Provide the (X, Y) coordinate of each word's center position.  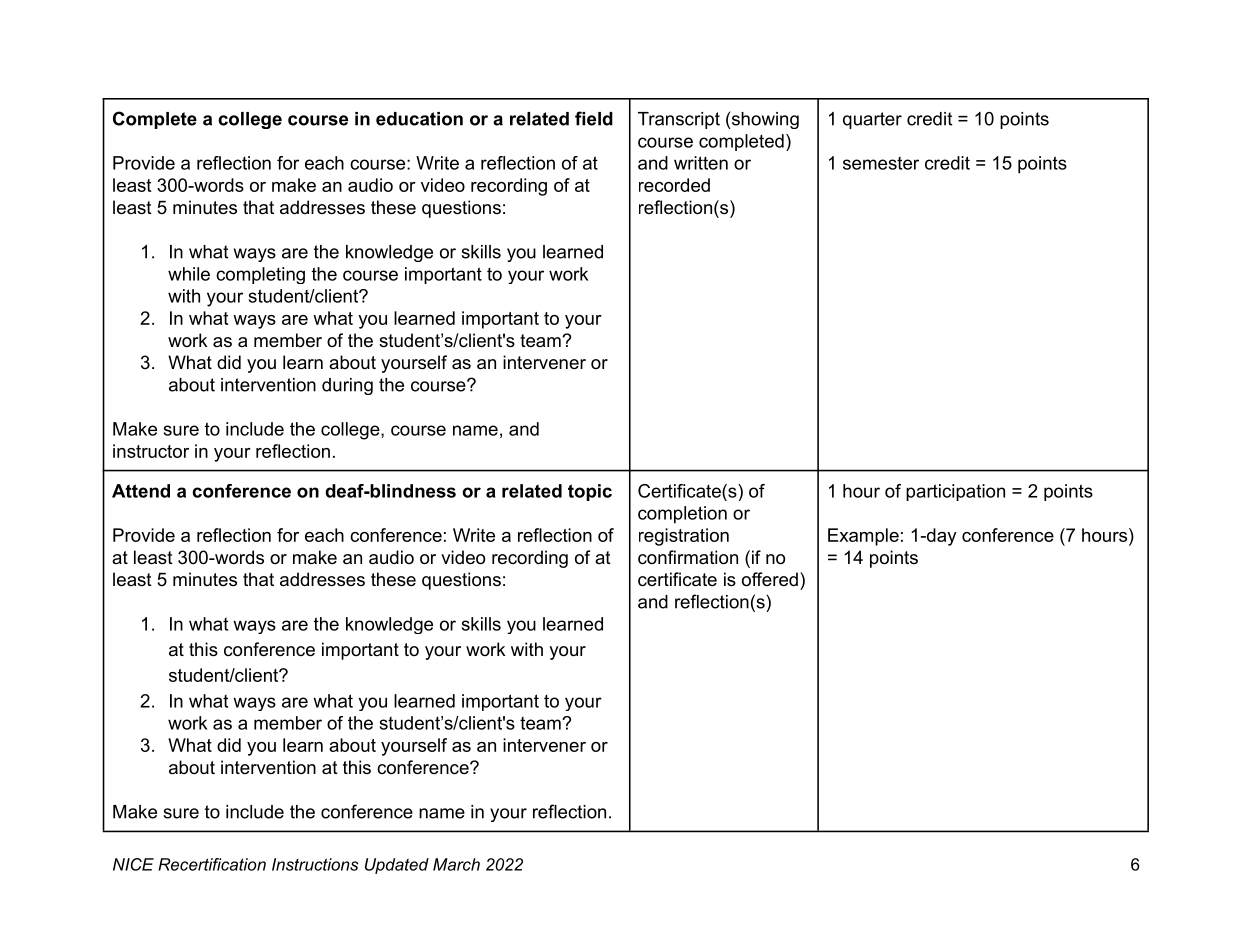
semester (881, 163)
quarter (872, 120)
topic (590, 492)
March (456, 864)
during (347, 386)
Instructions (315, 864)
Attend (141, 491)
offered (770, 579)
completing (260, 275)
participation (955, 492)
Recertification (212, 864)
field (594, 118)
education (419, 119)
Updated (397, 866)
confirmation (688, 557)
